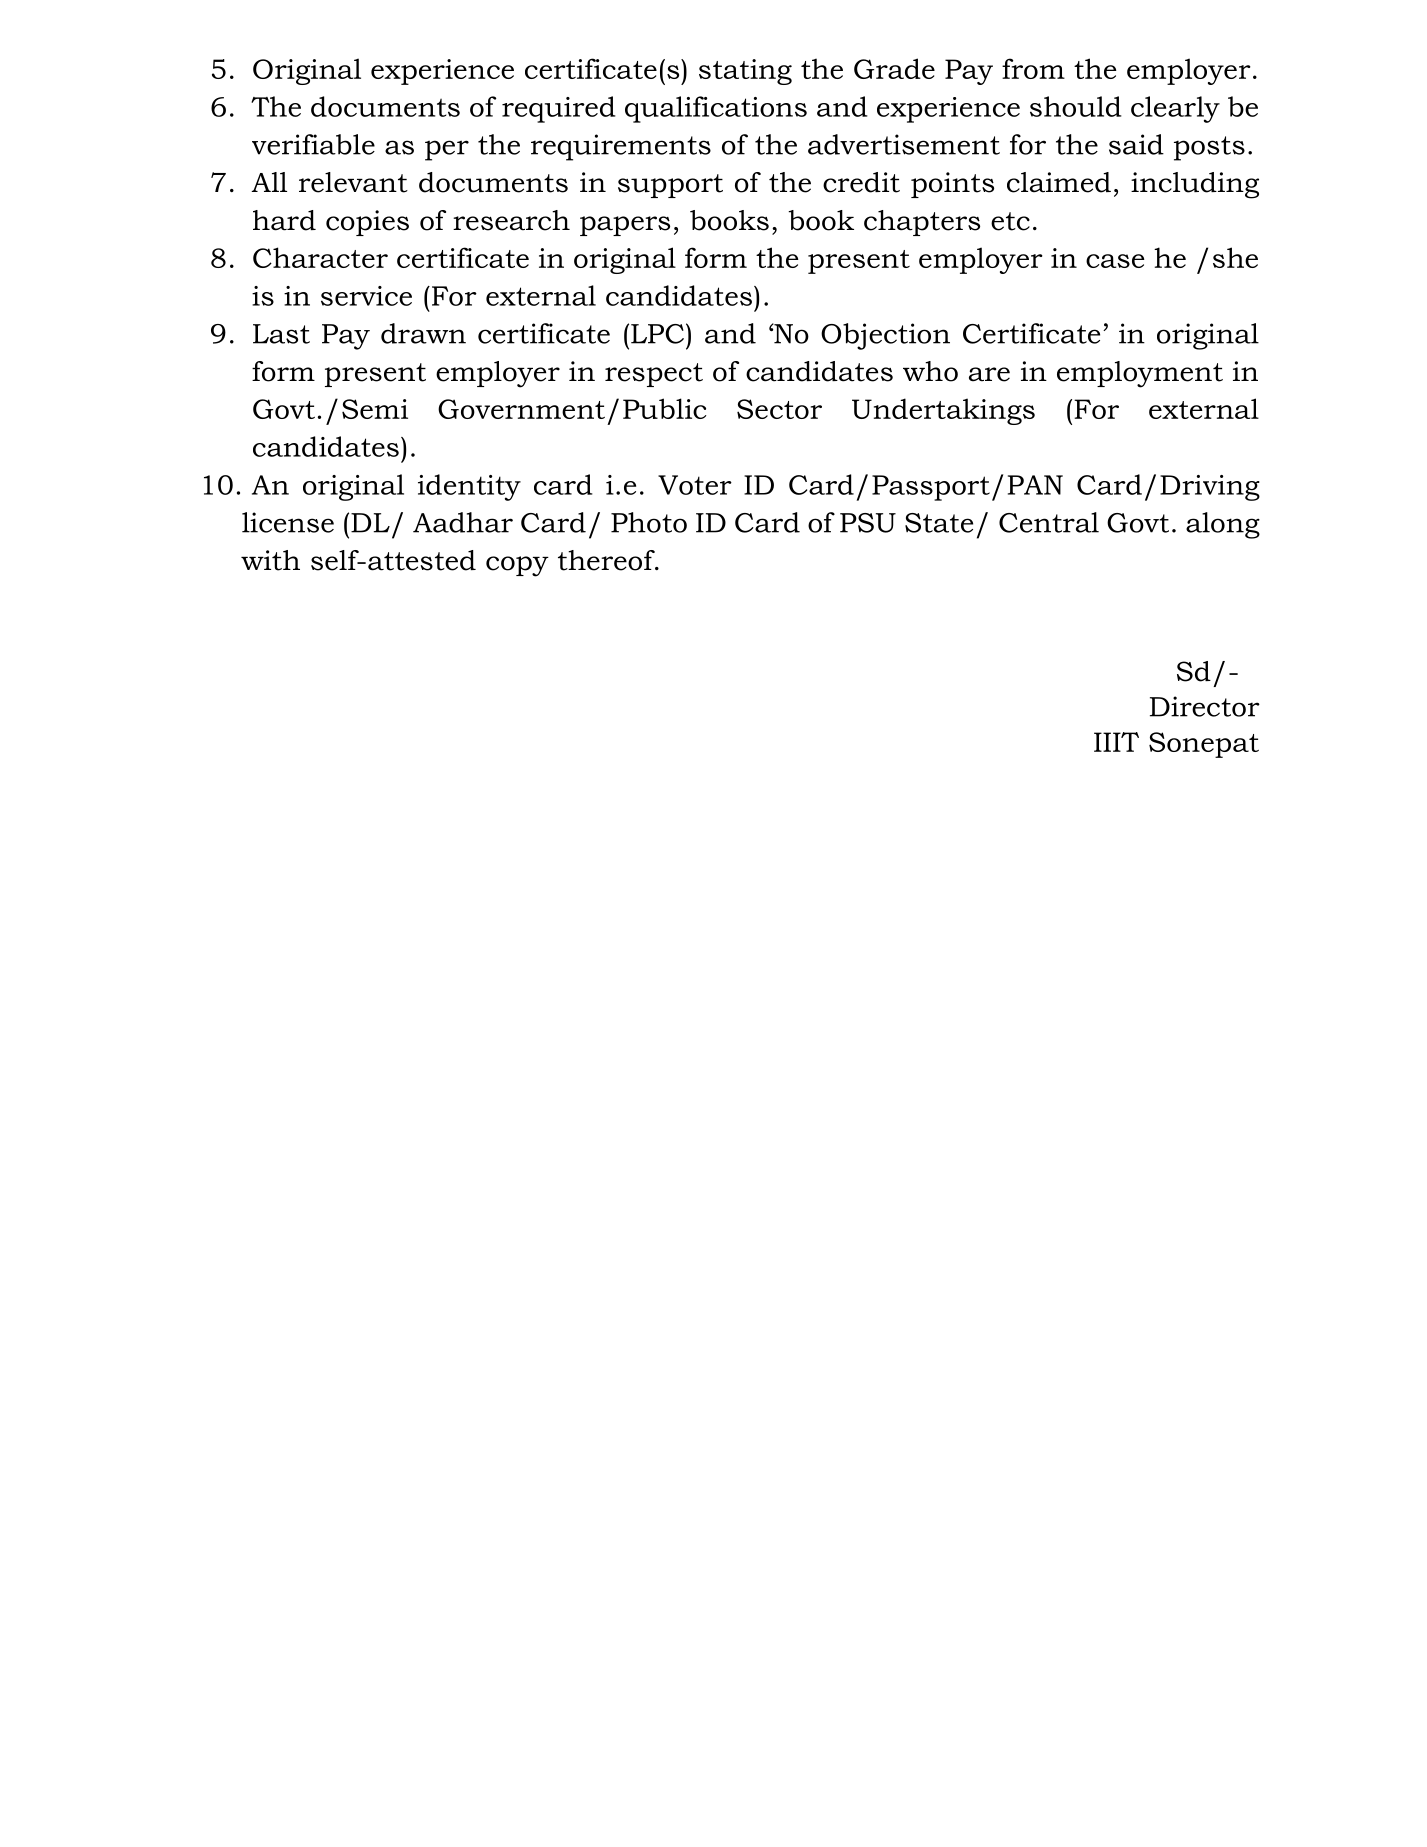 The height and width of the image is (1847, 1427). I want to click on should, so click(1076, 106).
